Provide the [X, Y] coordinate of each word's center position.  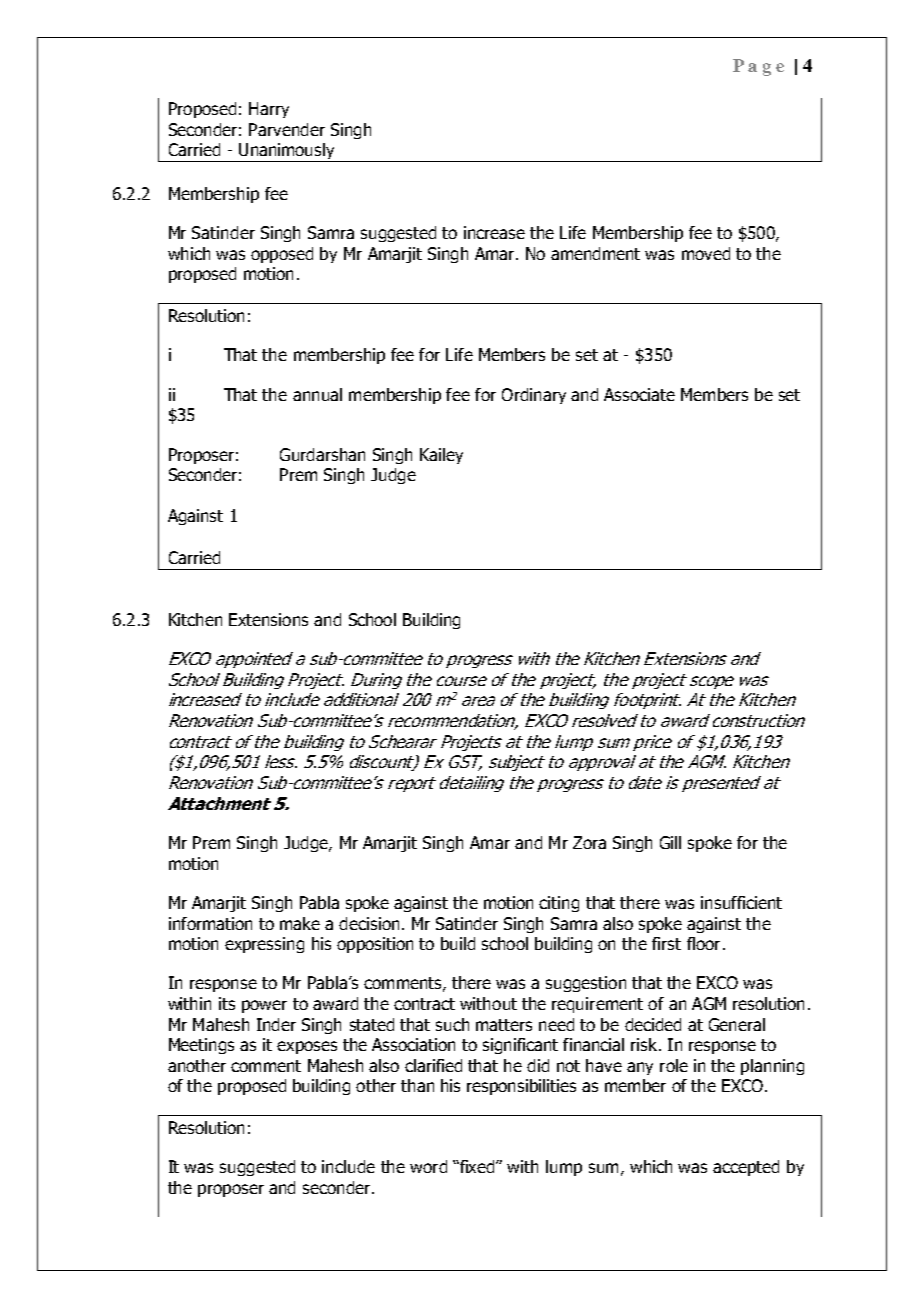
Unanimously [287, 152]
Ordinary [534, 396]
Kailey [441, 456]
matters [504, 1025]
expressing [264, 945]
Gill [670, 842]
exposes [307, 1047]
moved [706, 253]
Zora [589, 842]
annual [317, 394]
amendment [595, 253]
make [300, 923]
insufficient [741, 902]
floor [703, 943]
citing [559, 904]
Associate [639, 394]
